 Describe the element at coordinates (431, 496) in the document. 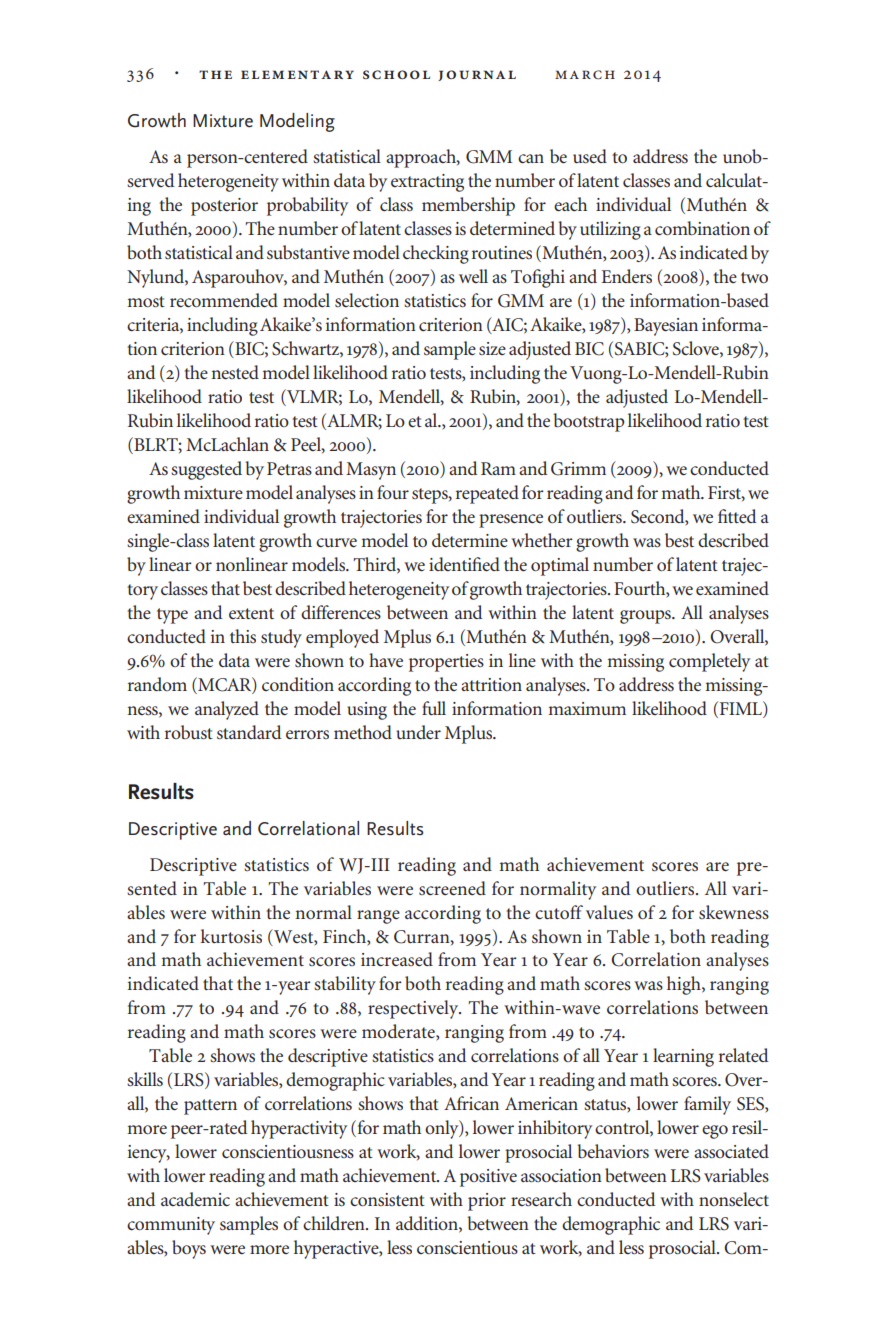

I see `steps` at that location.
